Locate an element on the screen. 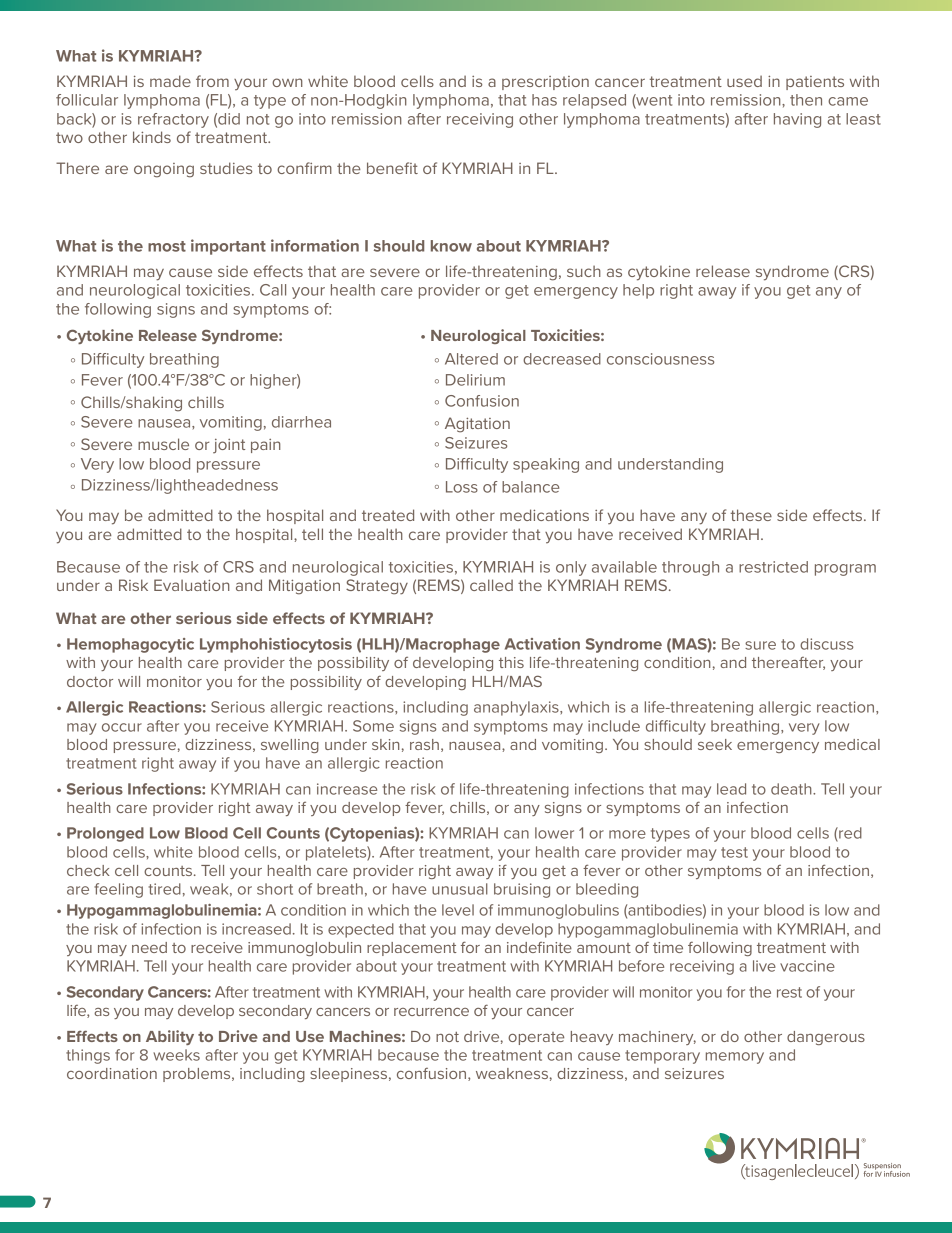 This screenshot has height=1233, width=952. Agitation is located at coordinates (477, 425).
